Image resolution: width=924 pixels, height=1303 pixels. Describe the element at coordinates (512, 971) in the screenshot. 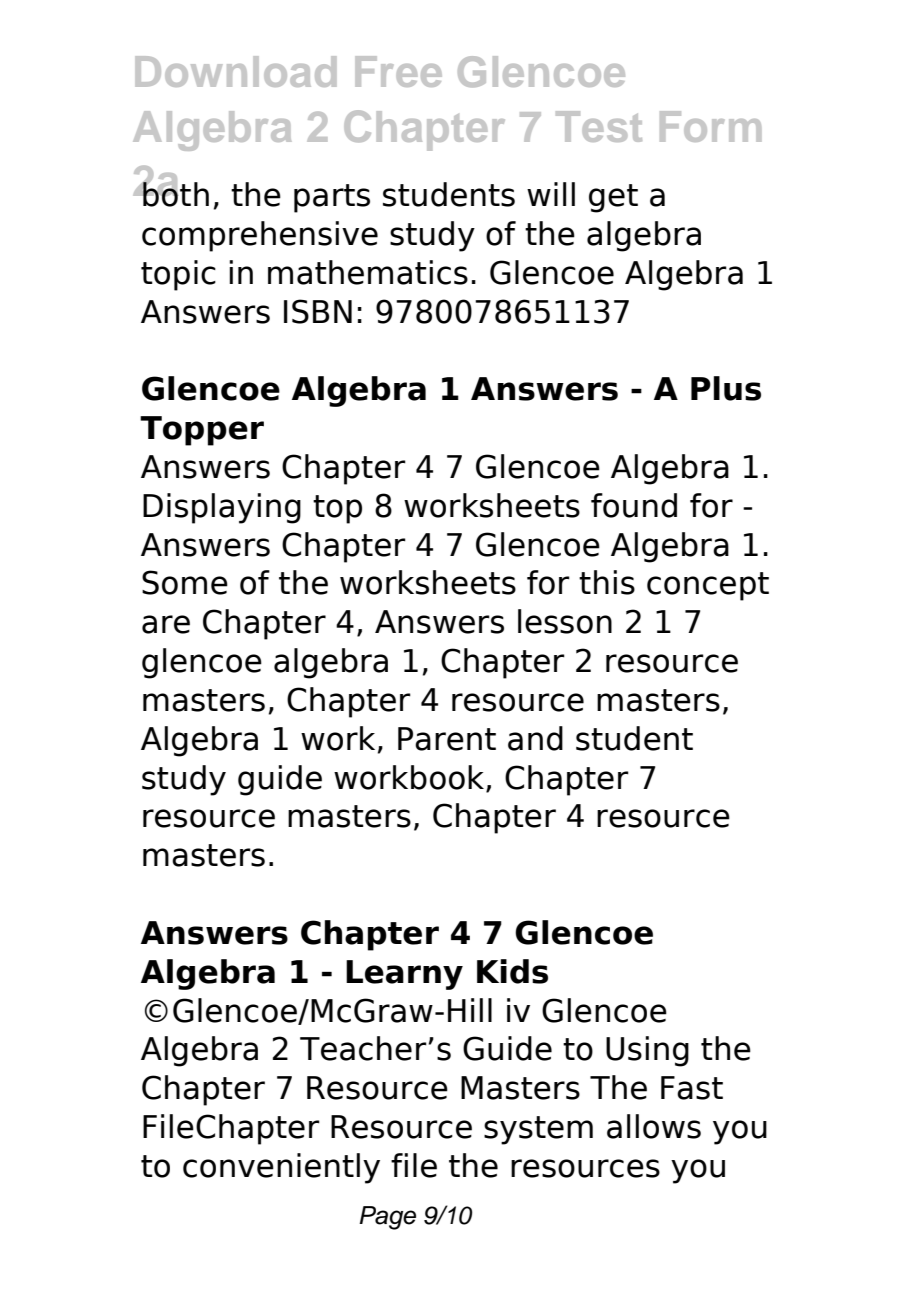

I see `Kids` at that location.
